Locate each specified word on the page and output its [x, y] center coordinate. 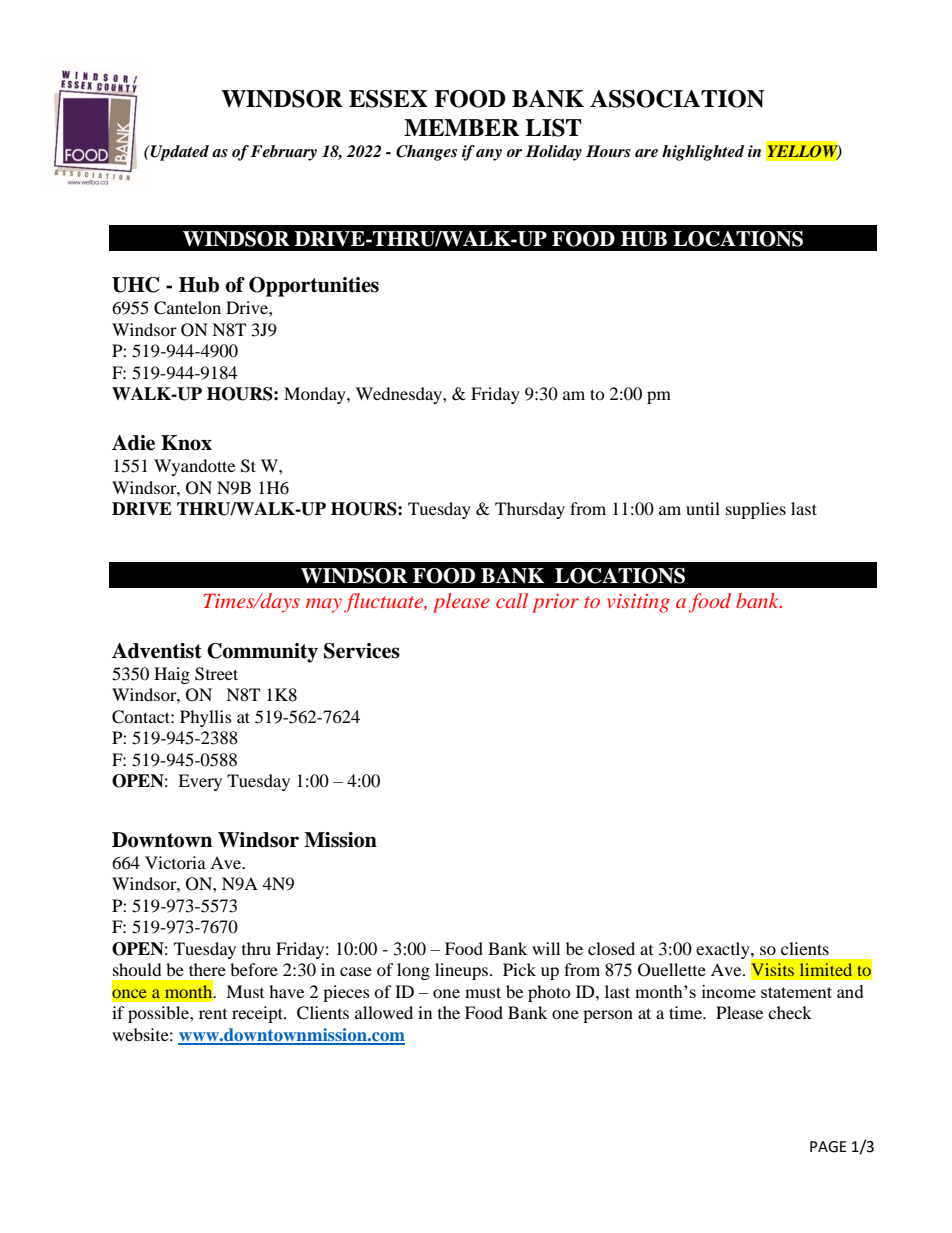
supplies [756, 510]
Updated [179, 153]
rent [213, 1014]
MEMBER [461, 127]
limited [826, 969]
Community [262, 653]
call [512, 600]
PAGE [828, 1147]
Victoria [175, 862]
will [546, 948]
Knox [186, 443]
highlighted [703, 153]
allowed [384, 1012]
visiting [638, 603]
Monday [316, 395]
